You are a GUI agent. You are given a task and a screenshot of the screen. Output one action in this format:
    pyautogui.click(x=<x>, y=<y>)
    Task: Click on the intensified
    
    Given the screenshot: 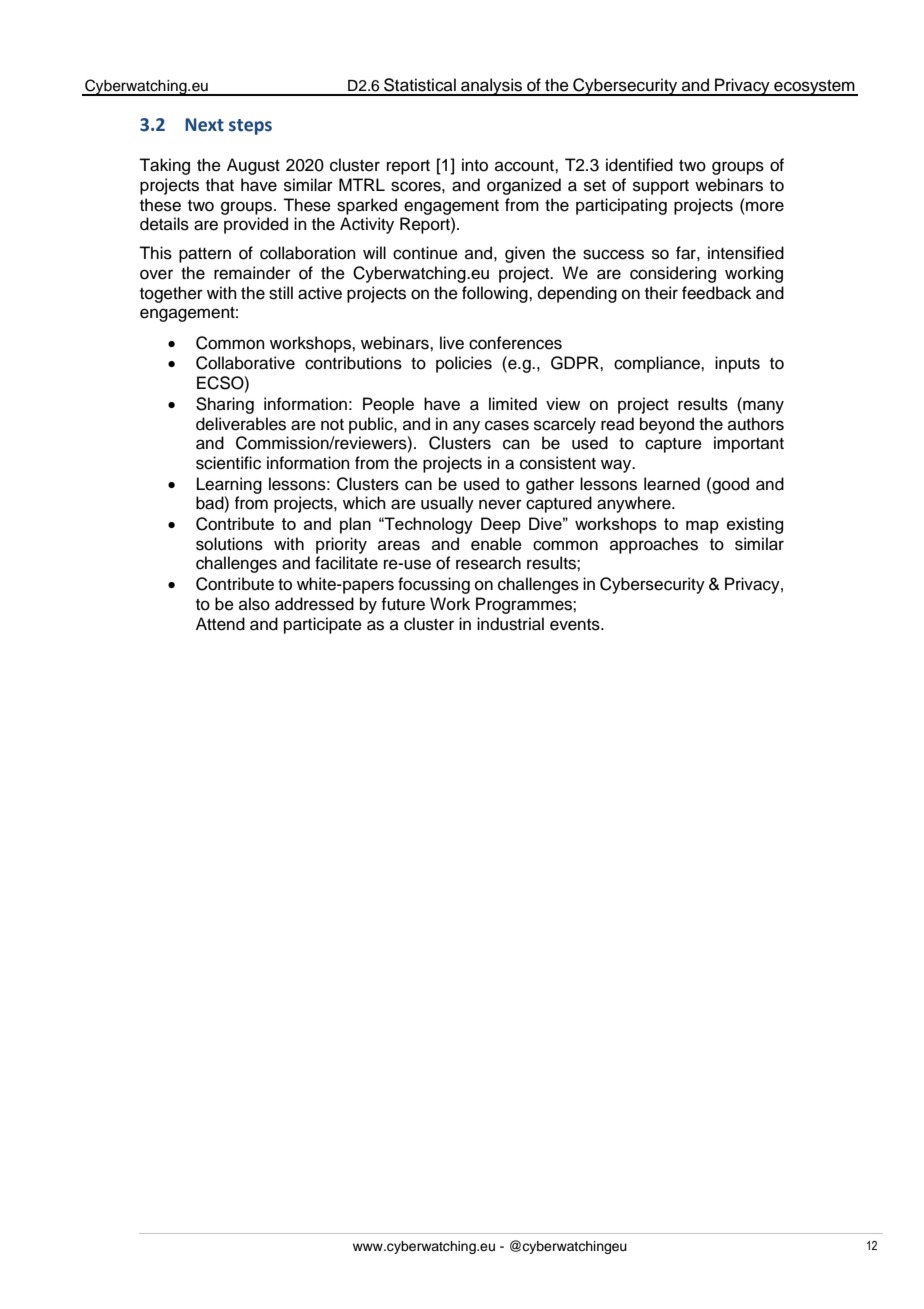 What is the action you would take?
    pyautogui.click(x=746, y=253)
